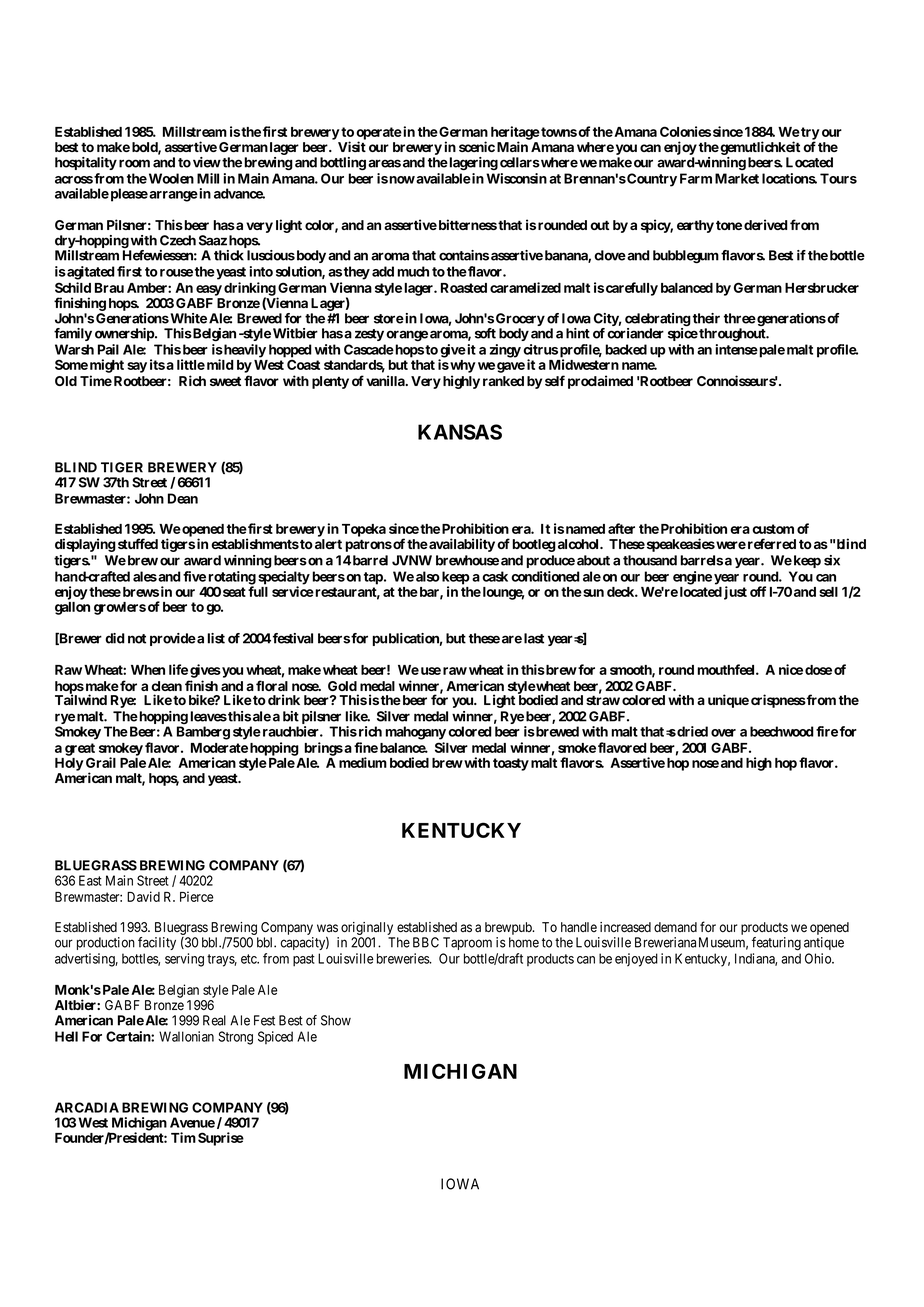  What do you see at coordinates (183, 498) in the screenshot?
I see `Dean` at bounding box center [183, 498].
